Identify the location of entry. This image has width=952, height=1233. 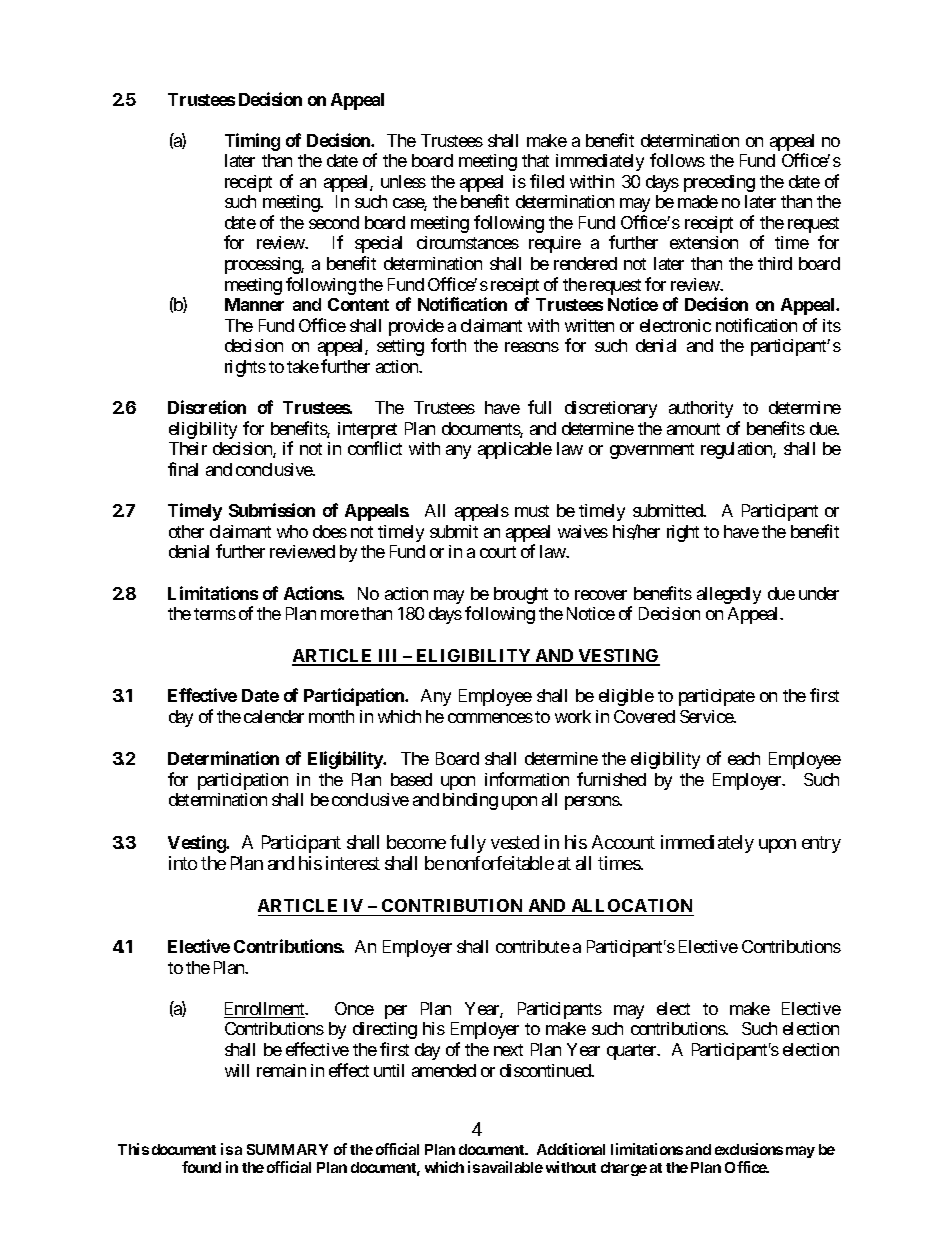
(821, 844).
